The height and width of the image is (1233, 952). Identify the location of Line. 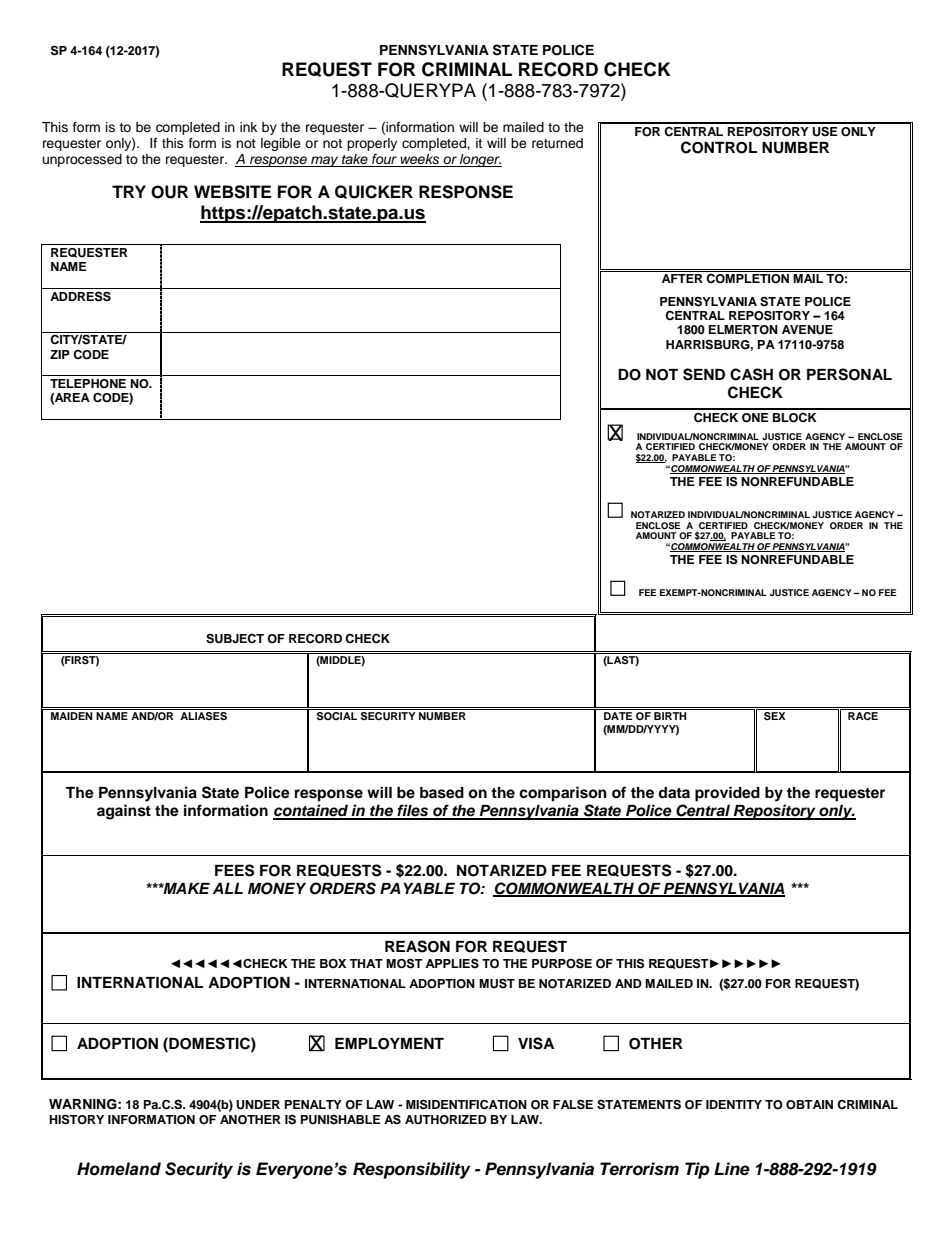
(732, 1169).
